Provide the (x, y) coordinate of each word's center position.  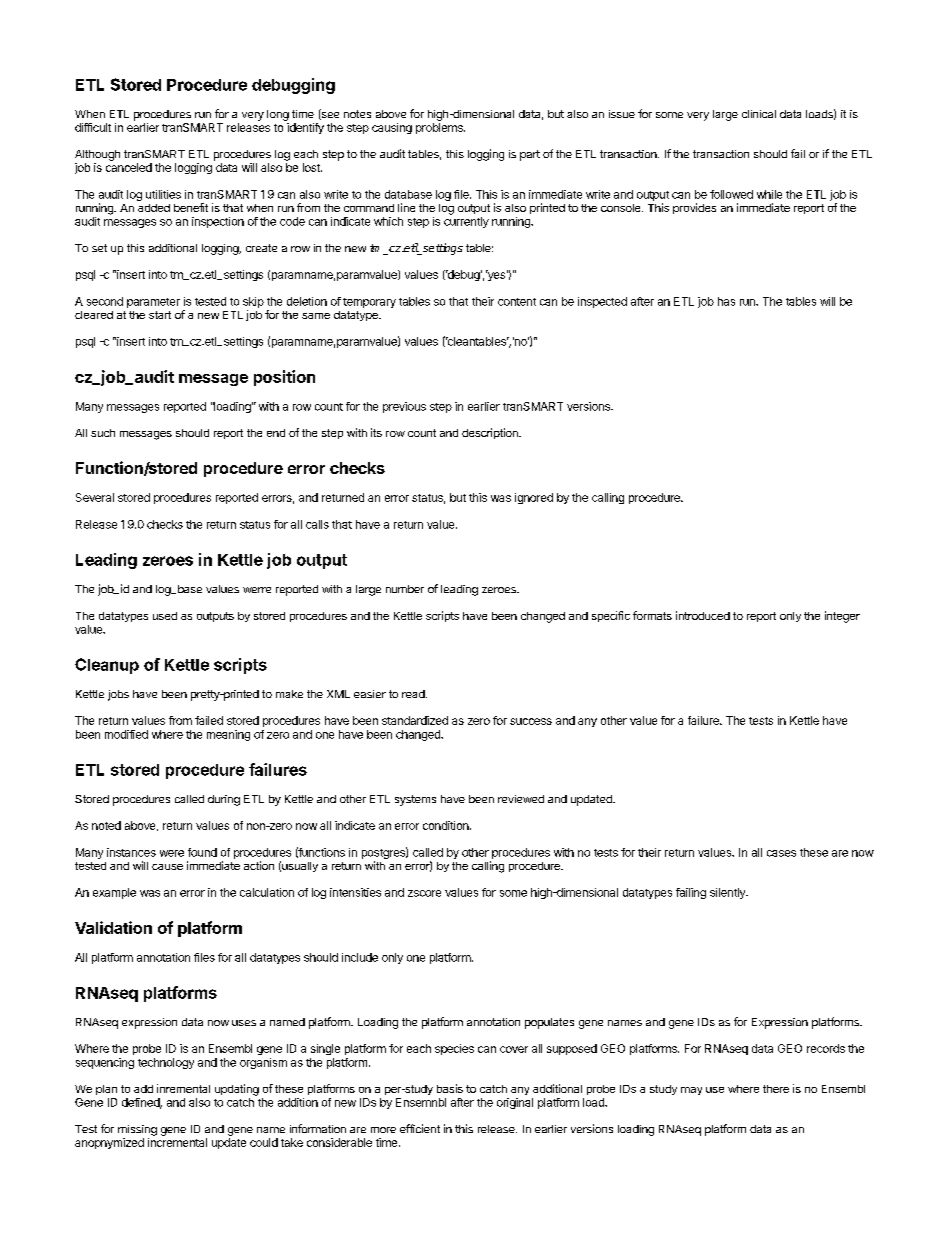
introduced (703, 615)
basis (450, 1088)
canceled (129, 167)
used (165, 616)
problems (440, 128)
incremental (177, 1142)
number (405, 589)
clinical (759, 114)
